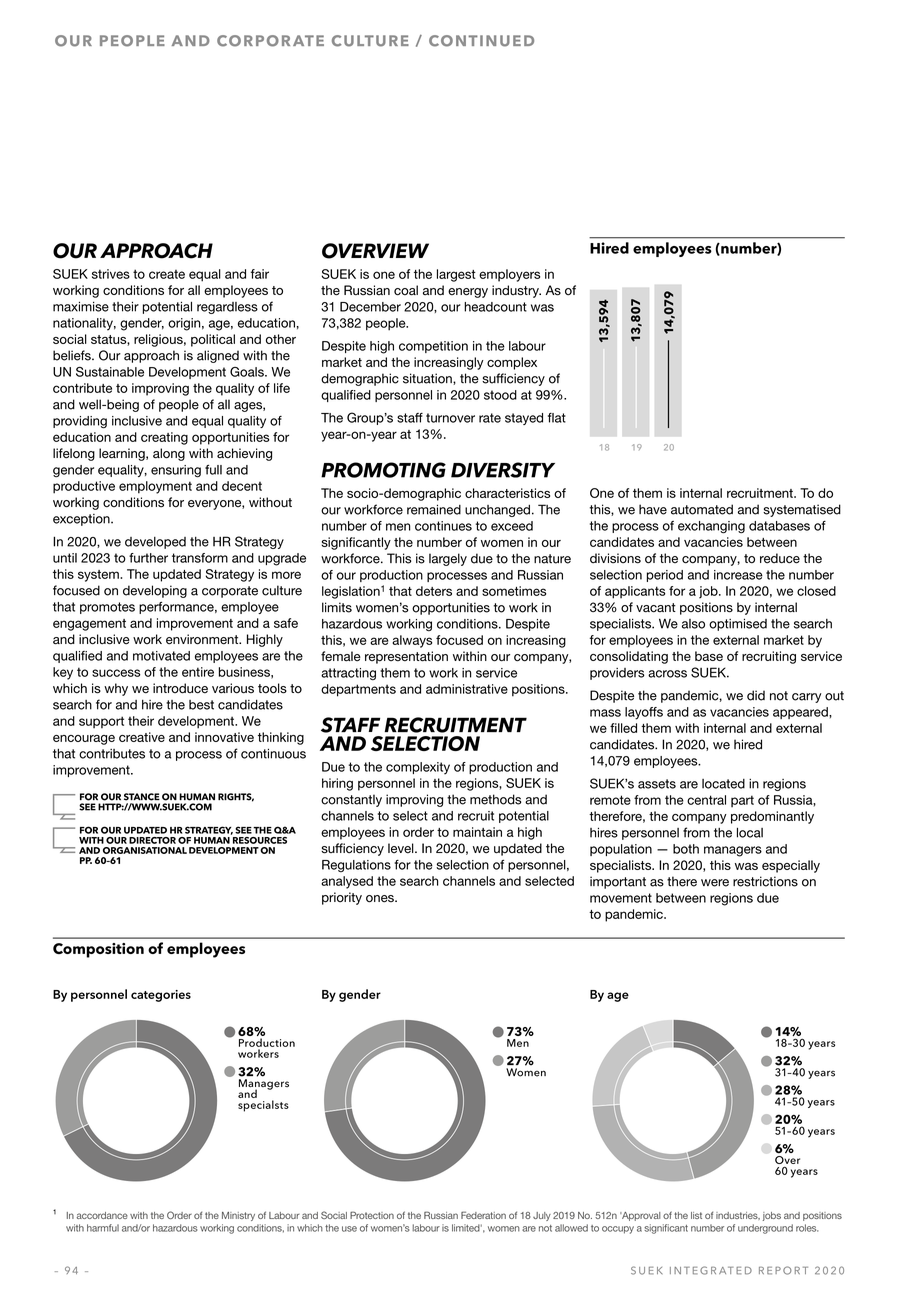 The width and height of the screenshot is (924, 1308). I want to click on always, so click(412, 641).
